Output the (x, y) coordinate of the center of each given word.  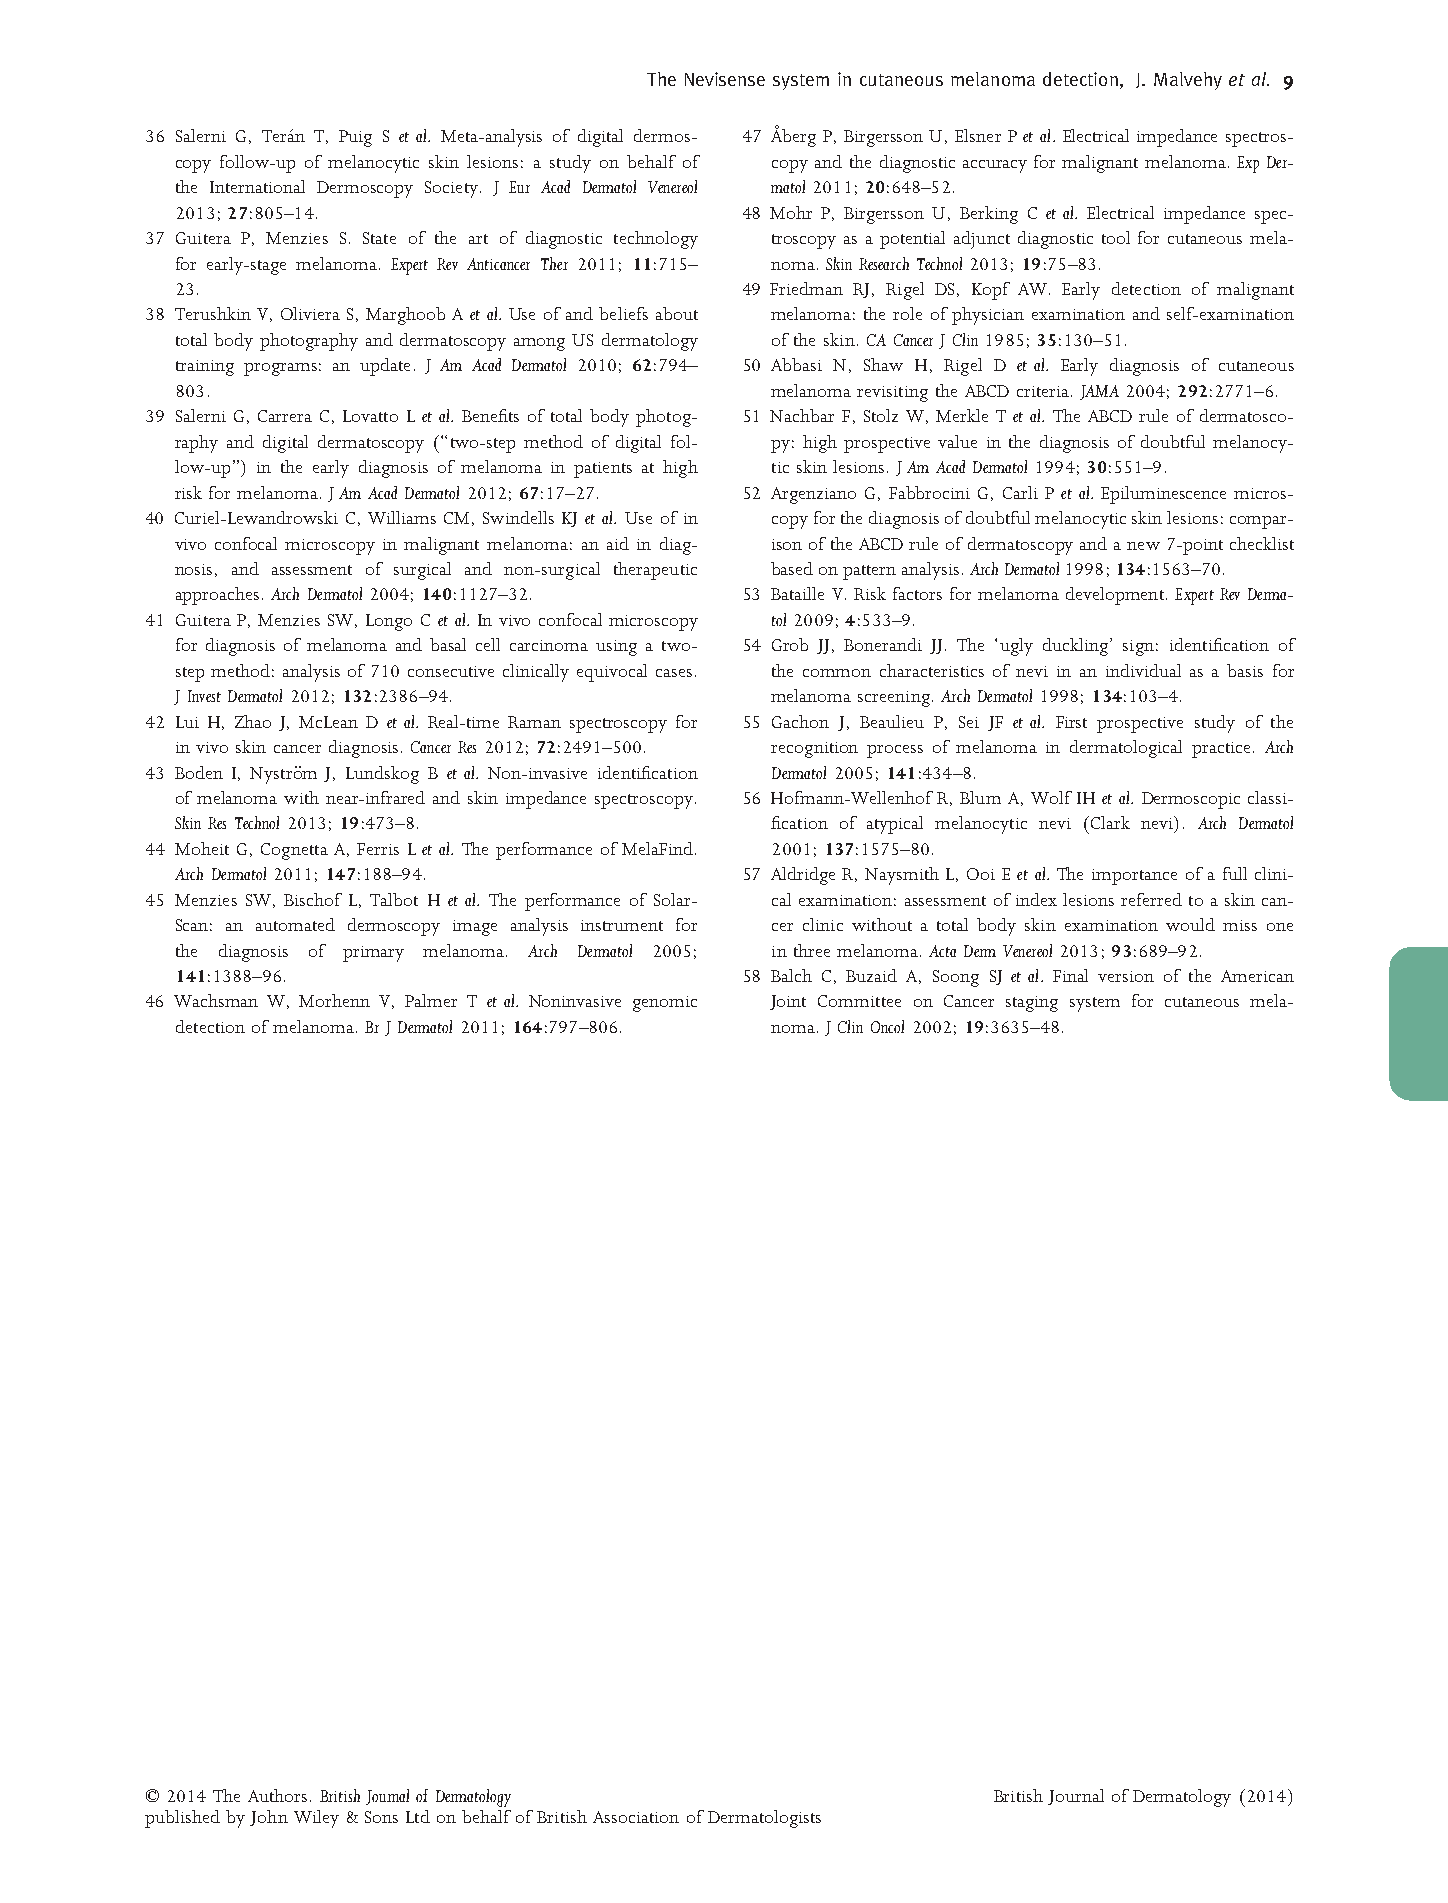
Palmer (431, 1000)
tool (1116, 237)
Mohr (791, 212)
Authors (277, 1795)
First (1071, 722)
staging (1032, 1004)
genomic (665, 1004)
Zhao (253, 721)
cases (674, 673)
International (257, 186)
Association (636, 1817)
